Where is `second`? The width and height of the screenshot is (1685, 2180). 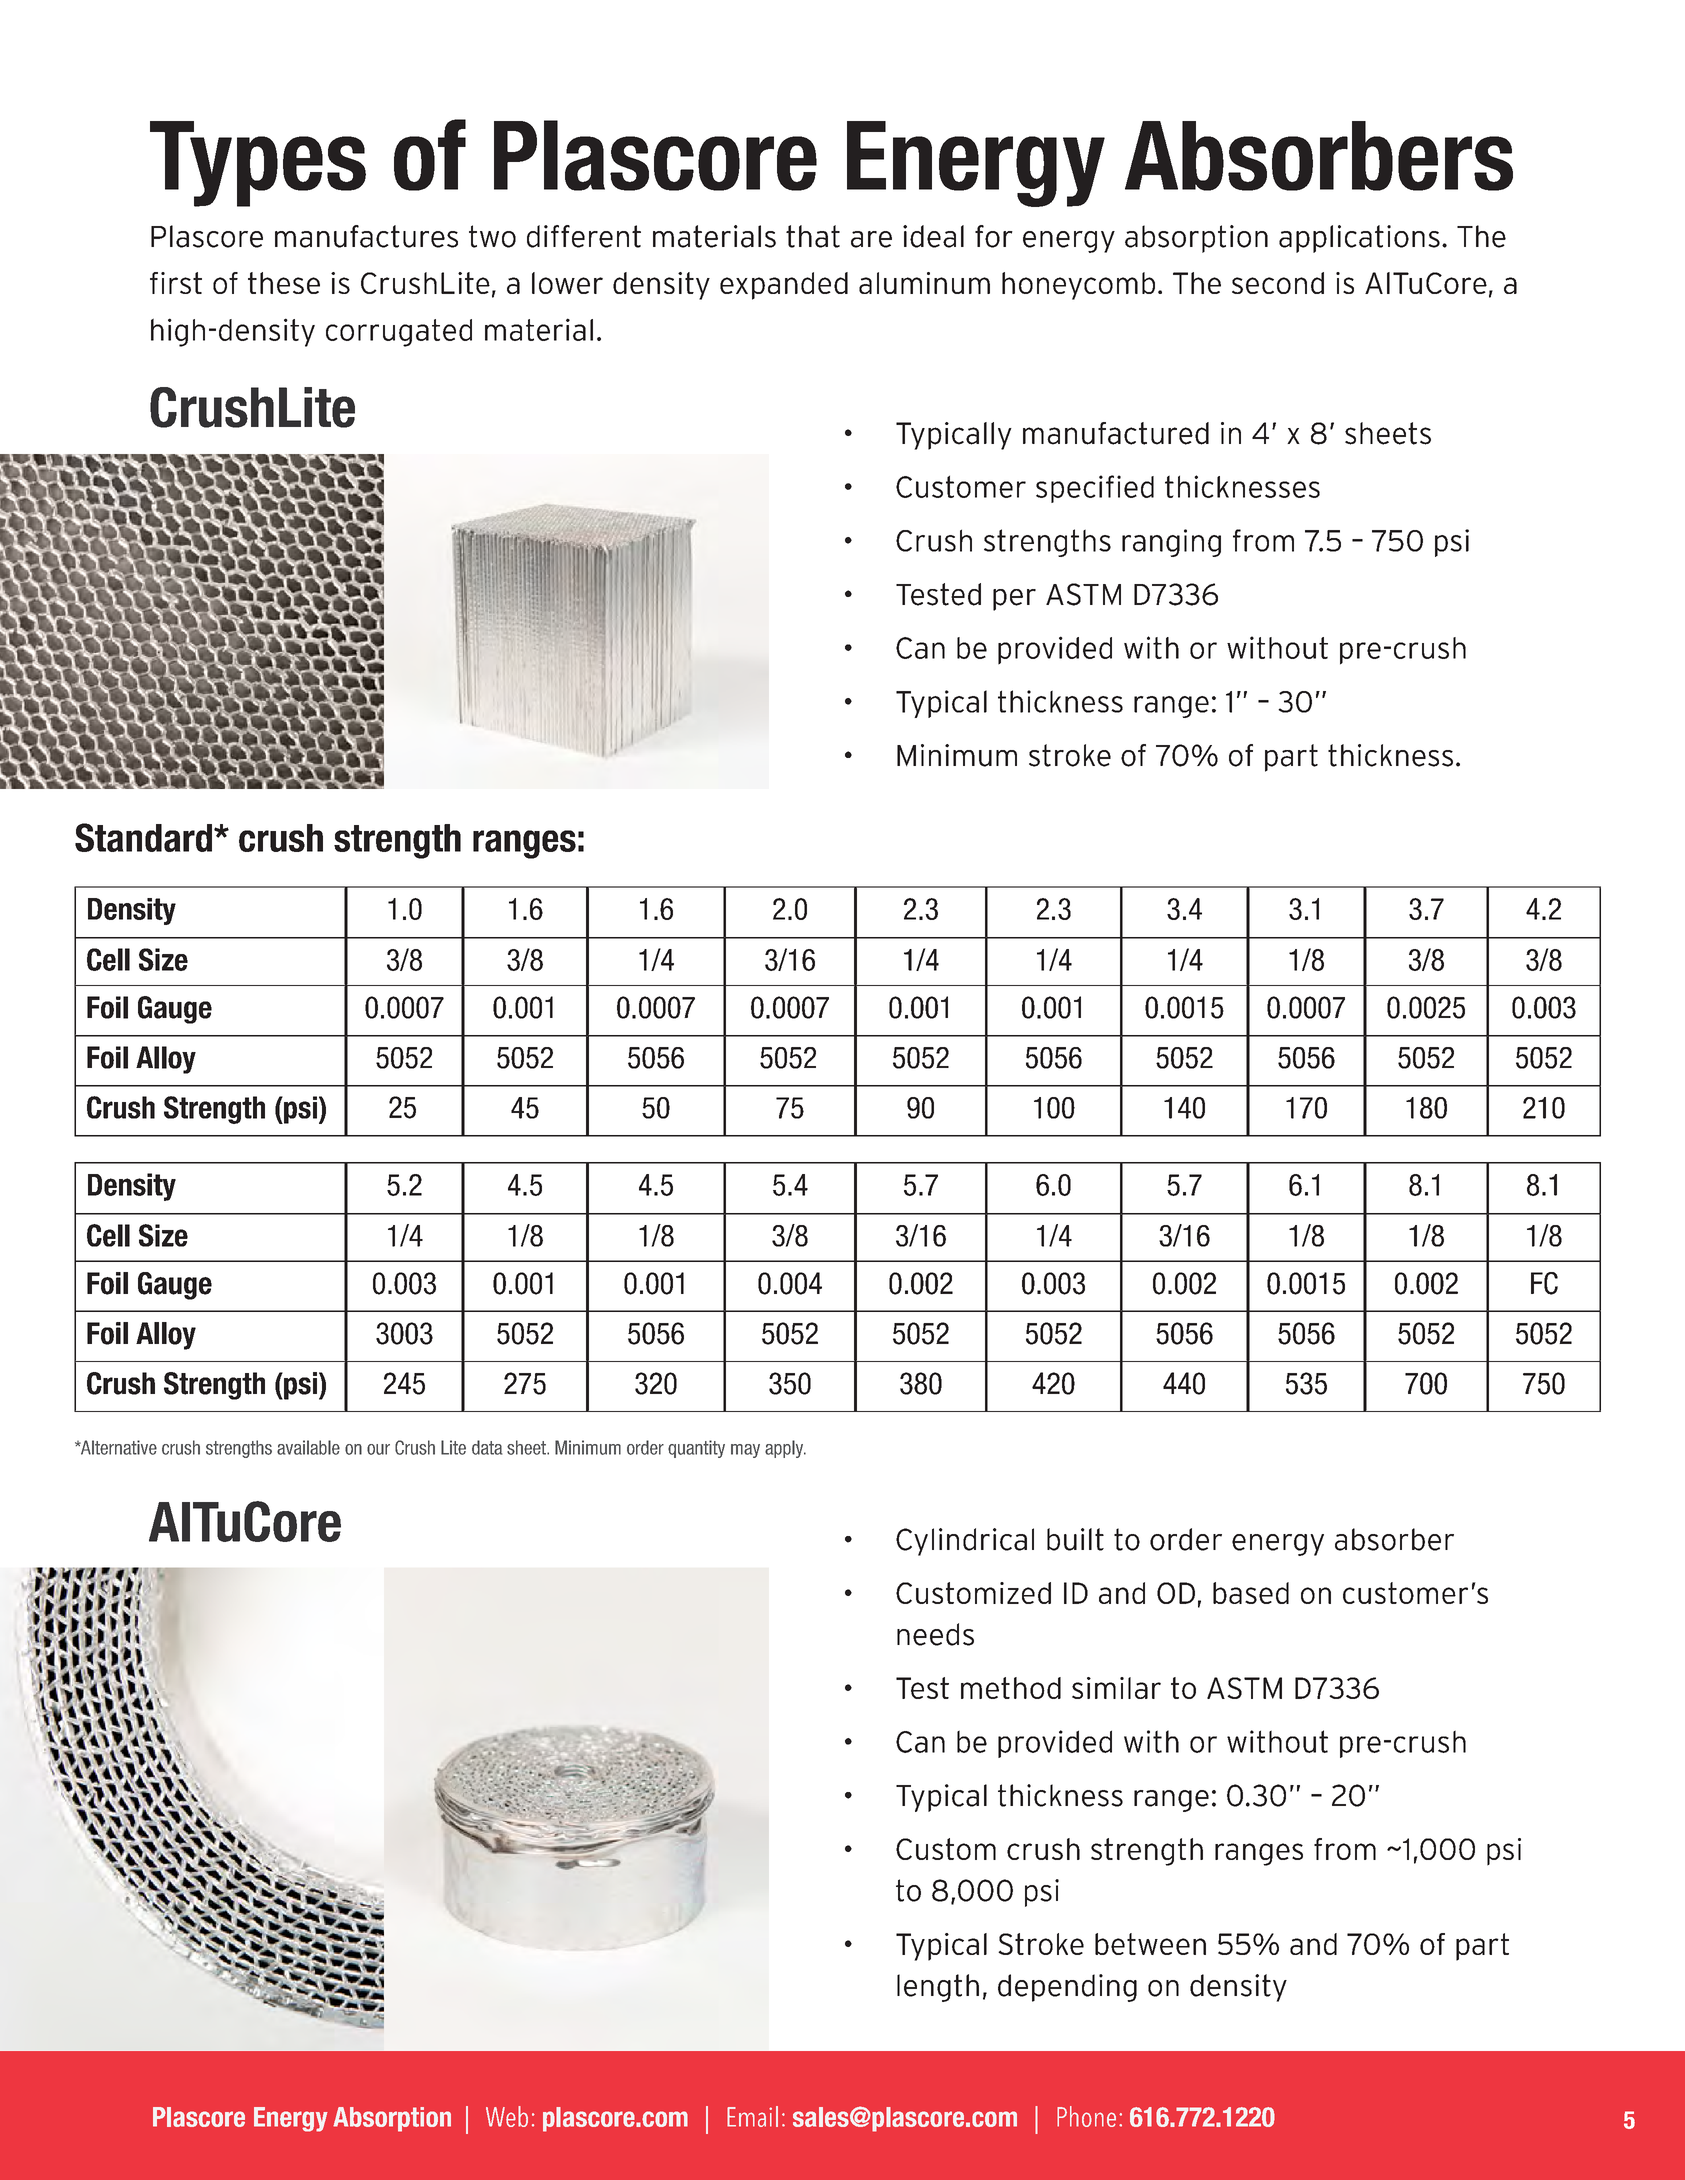
second is located at coordinates (1278, 283).
